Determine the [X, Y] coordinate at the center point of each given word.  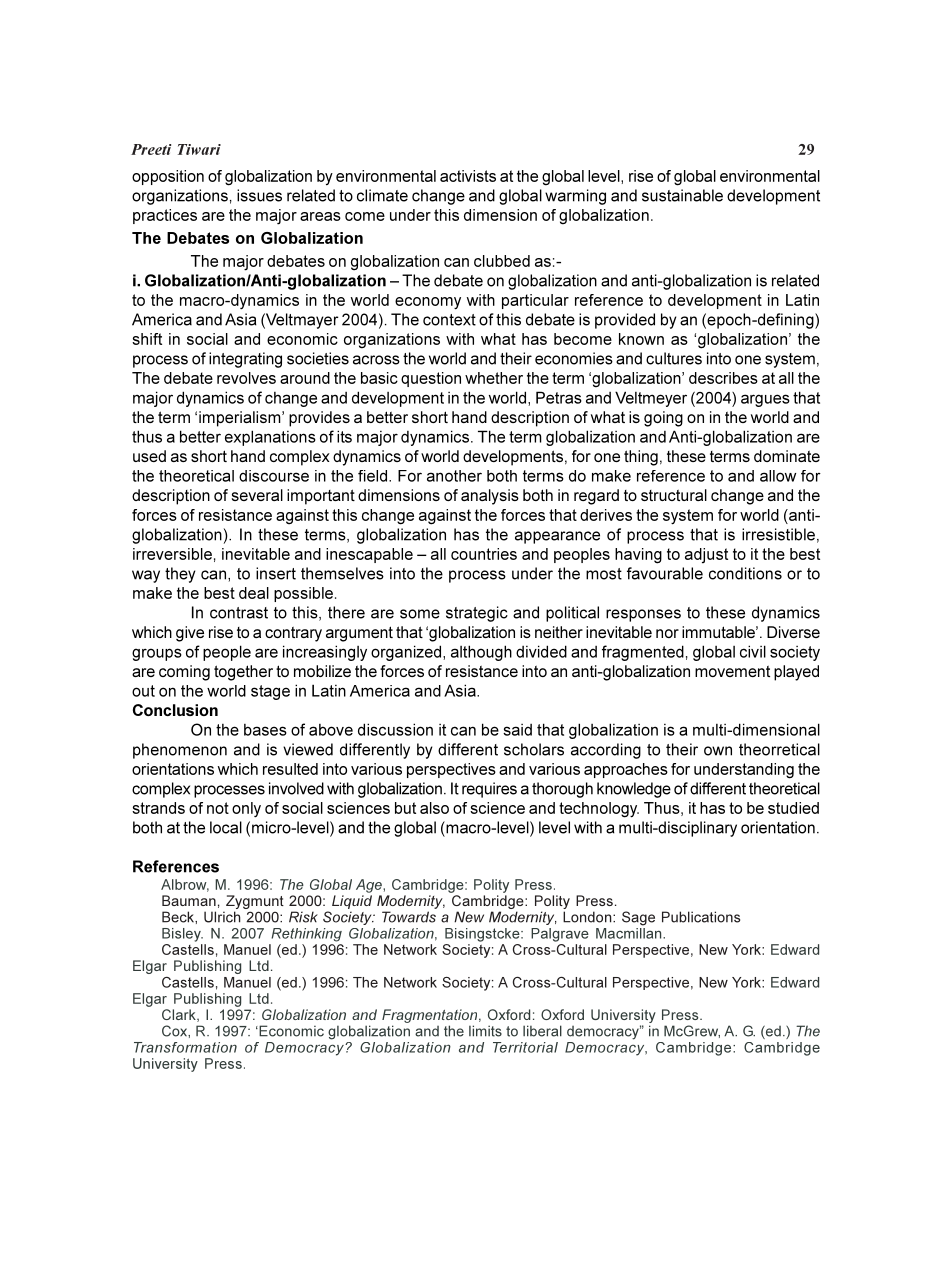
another [454, 476]
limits [485, 1031]
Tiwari [199, 149]
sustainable [682, 195]
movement [732, 671]
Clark [180, 1015]
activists [468, 176]
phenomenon [180, 751]
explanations [270, 438]
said [517, 730]
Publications [701, 917]
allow [778, 476]
